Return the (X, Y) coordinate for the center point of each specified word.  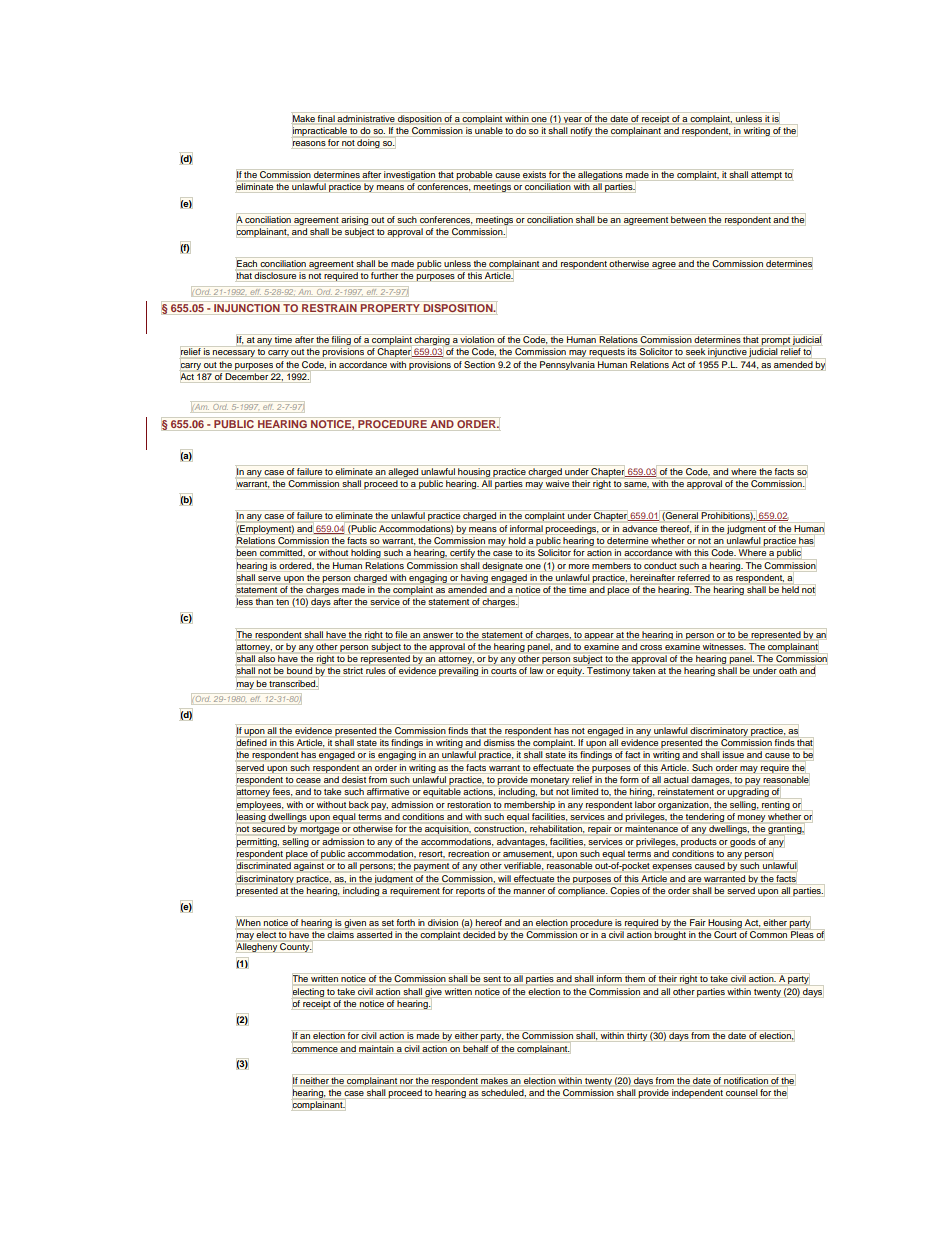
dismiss (499, 742)
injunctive (727, 352)
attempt (766, 176)
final (326, 118)
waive (557, 483)
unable (489, 130)
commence (315, 1049)
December (246, 376)
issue (733, 754)
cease (308, 780)
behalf (475, 1048)
